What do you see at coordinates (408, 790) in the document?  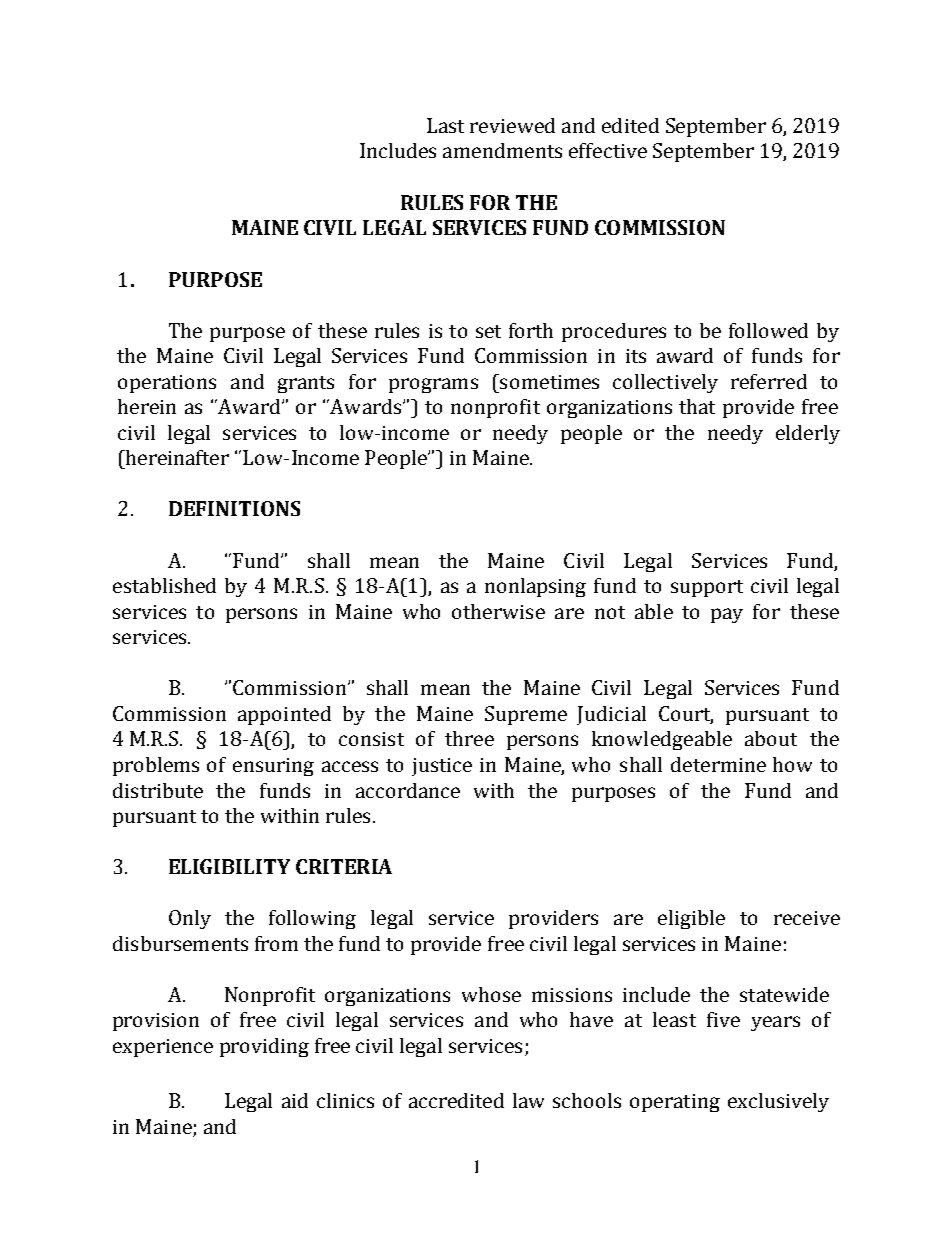 I see `accordance` at bounding box center [408, 790].
